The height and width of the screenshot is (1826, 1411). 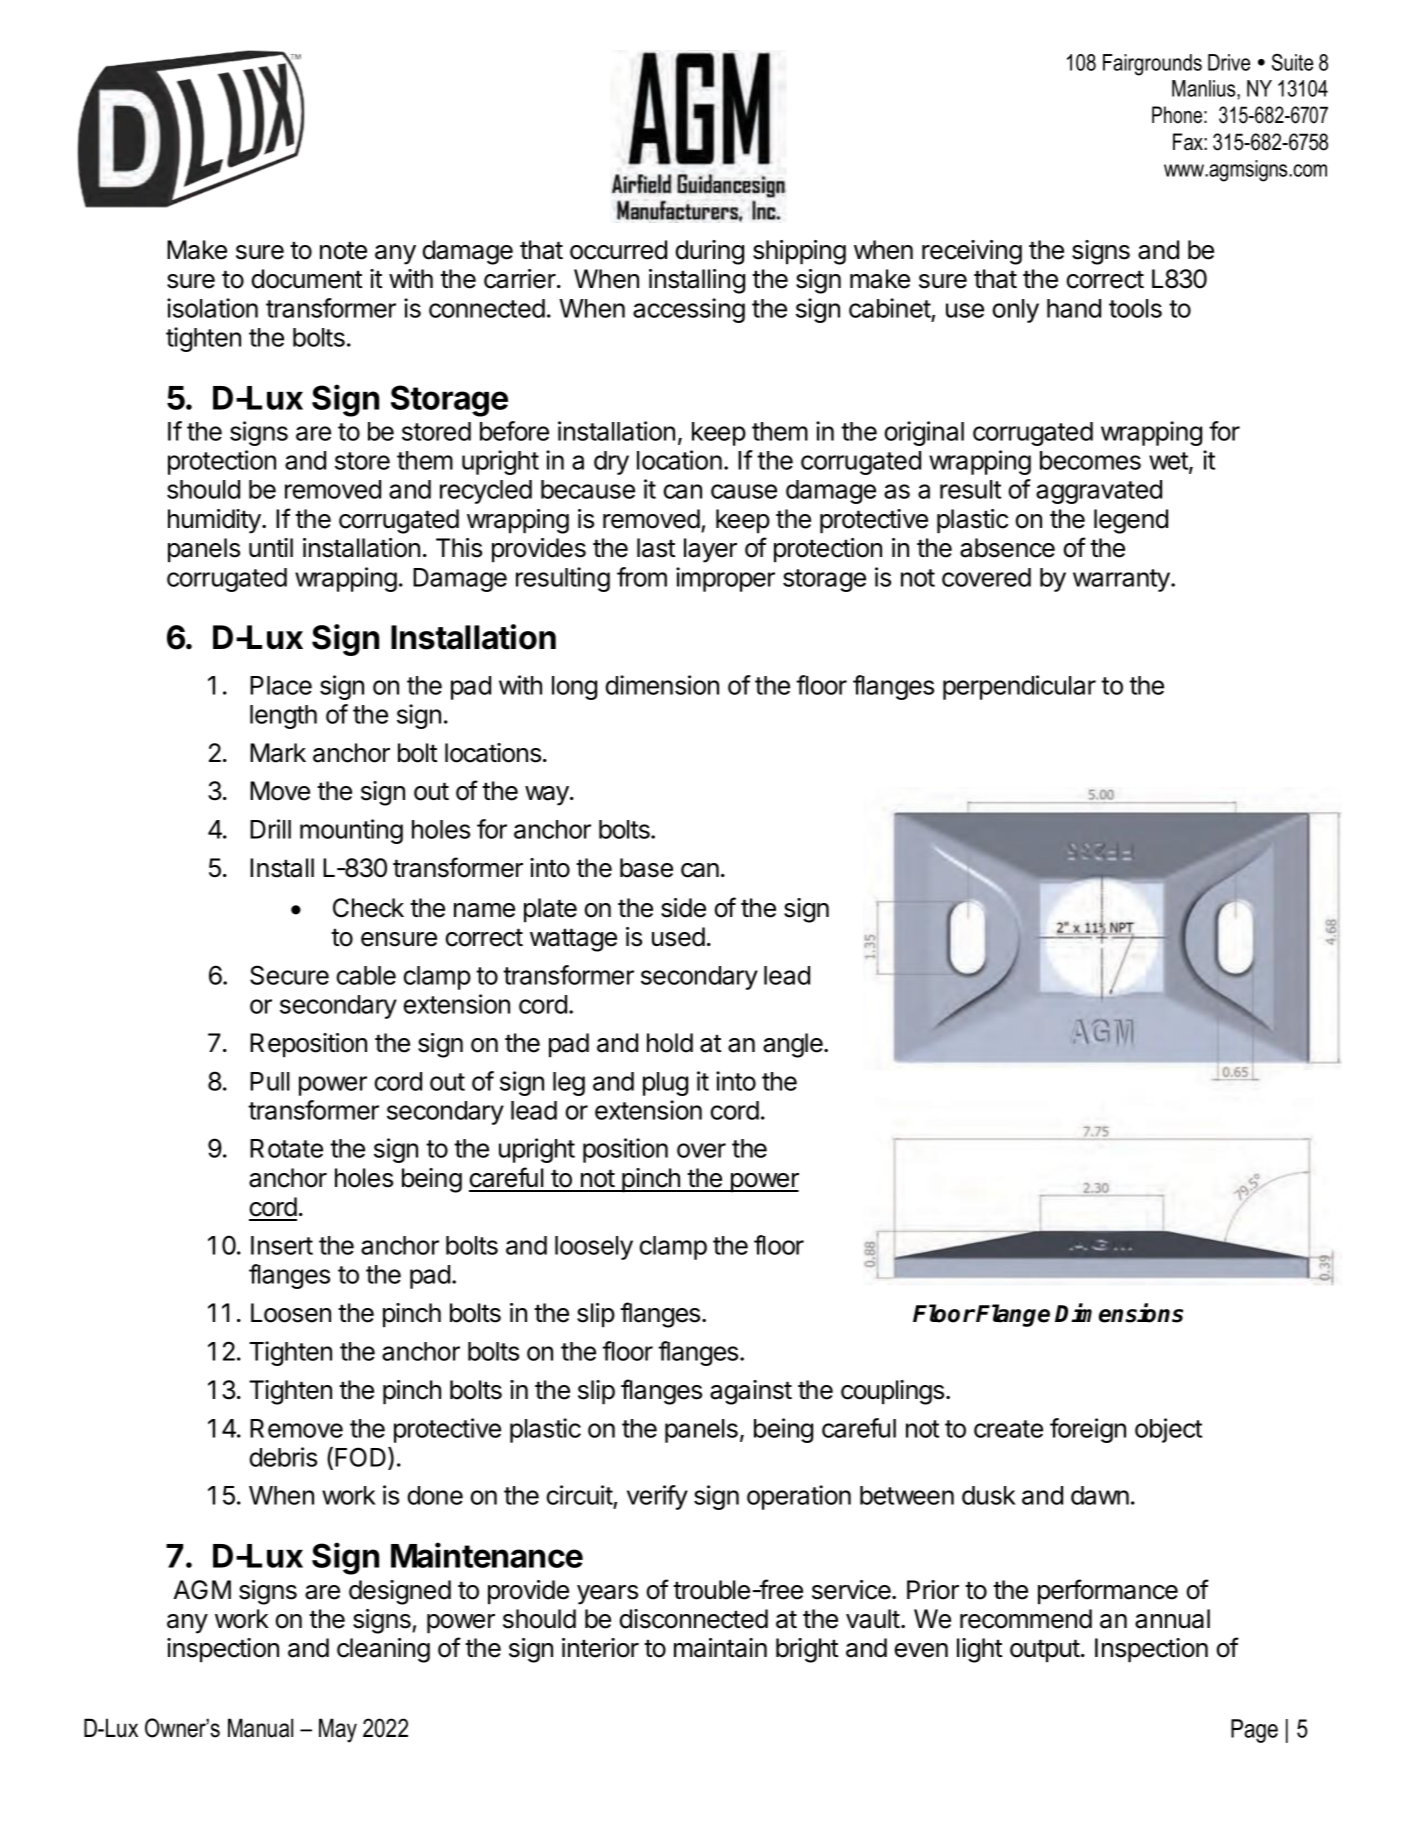 I want to click on Loosen, so click(x=291, y=1313).
